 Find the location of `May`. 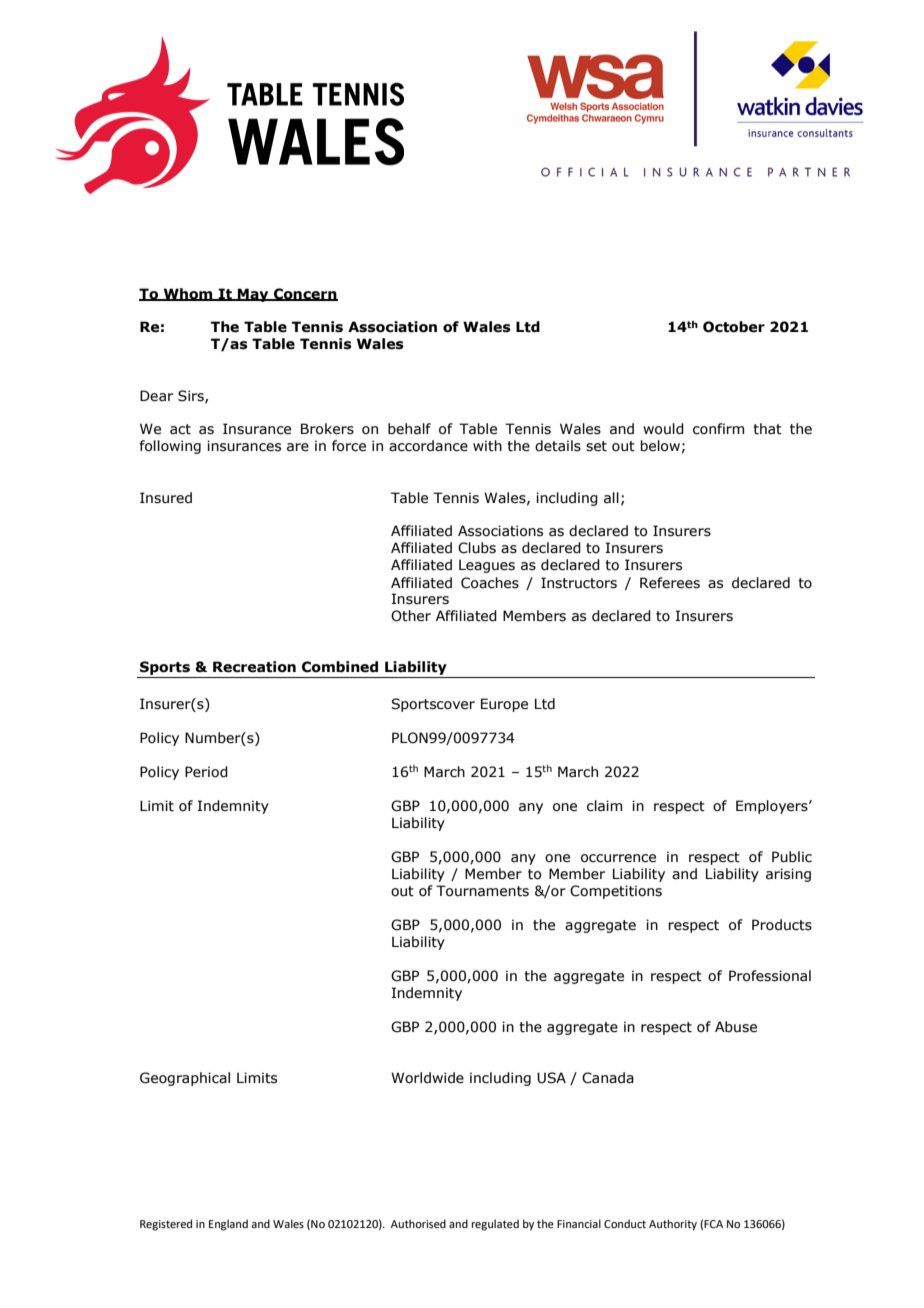

May is located at coordinates (253, 295).
